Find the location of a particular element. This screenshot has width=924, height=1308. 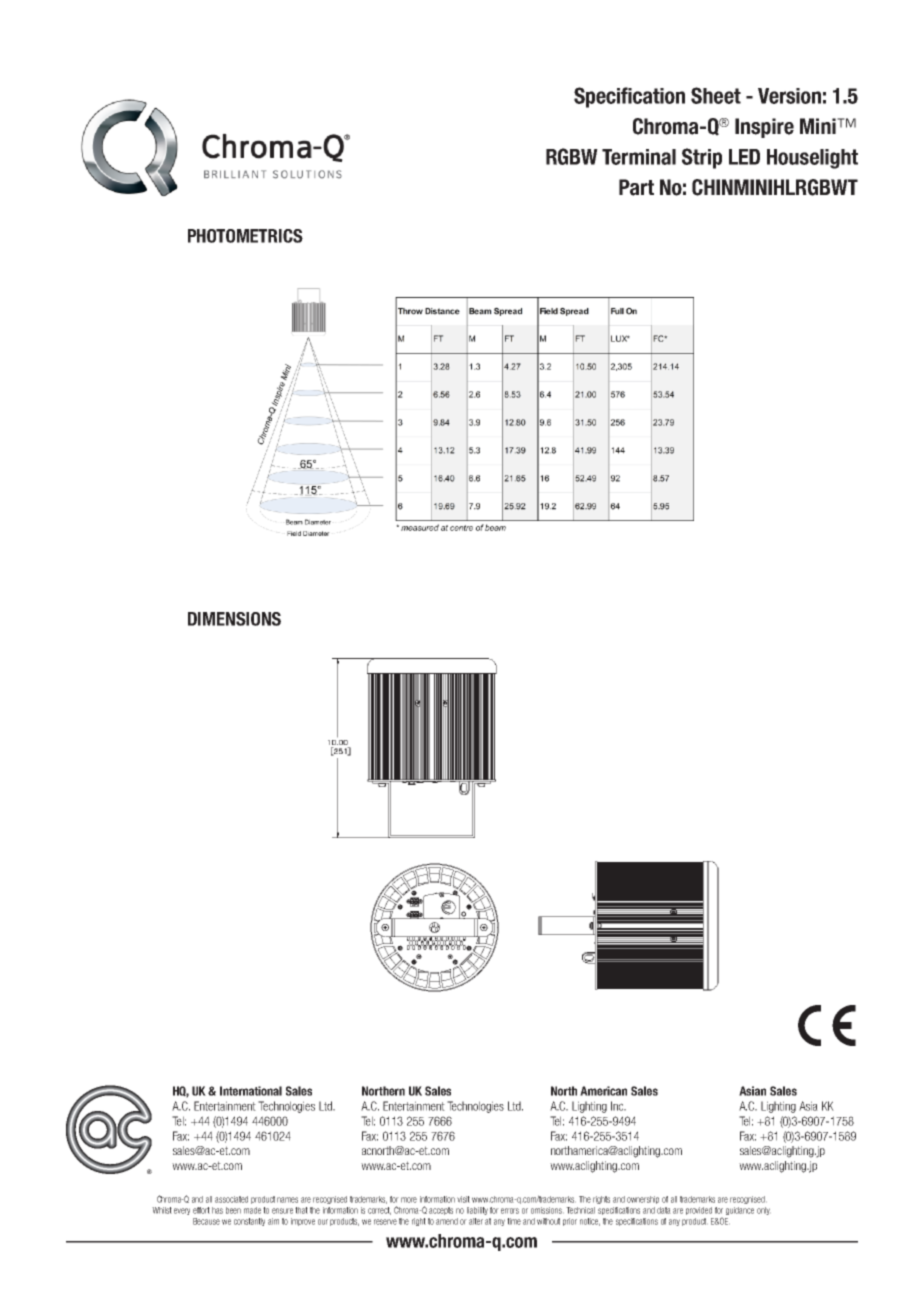

Part is located at coordinates (636, 187).
